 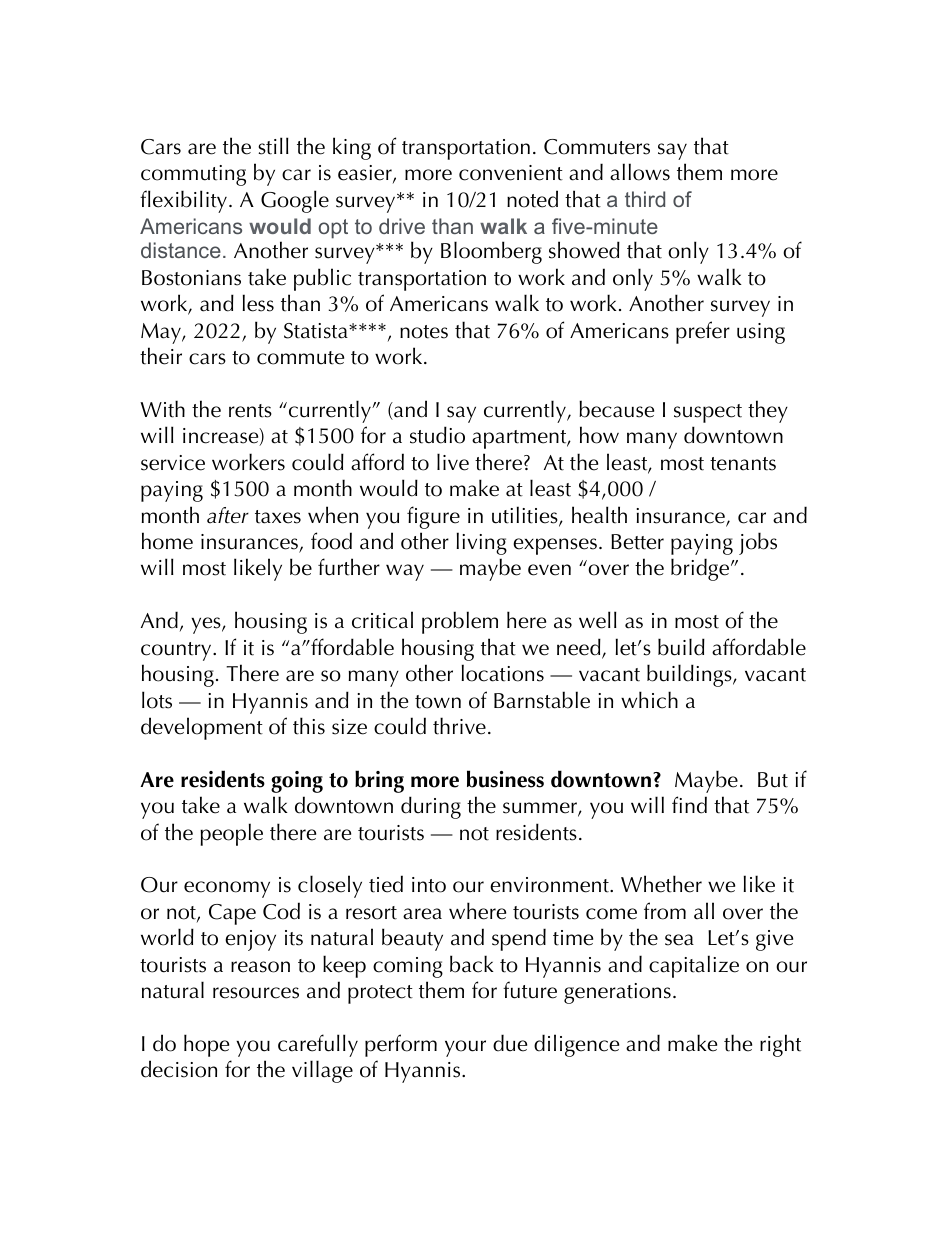 I want to click on rents, so click(x=250, y=411).
